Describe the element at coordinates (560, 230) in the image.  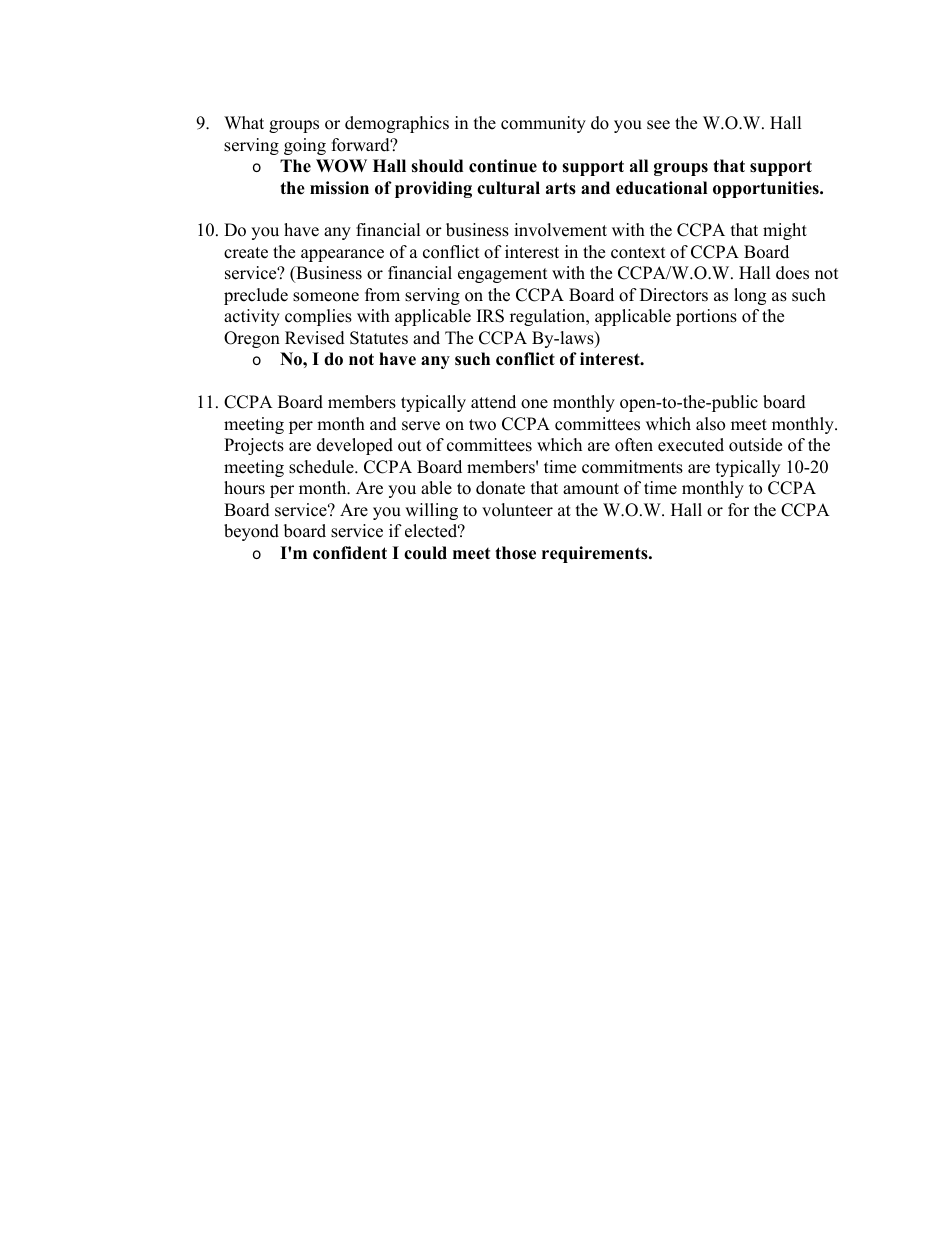
I see `involvement` at that location.
